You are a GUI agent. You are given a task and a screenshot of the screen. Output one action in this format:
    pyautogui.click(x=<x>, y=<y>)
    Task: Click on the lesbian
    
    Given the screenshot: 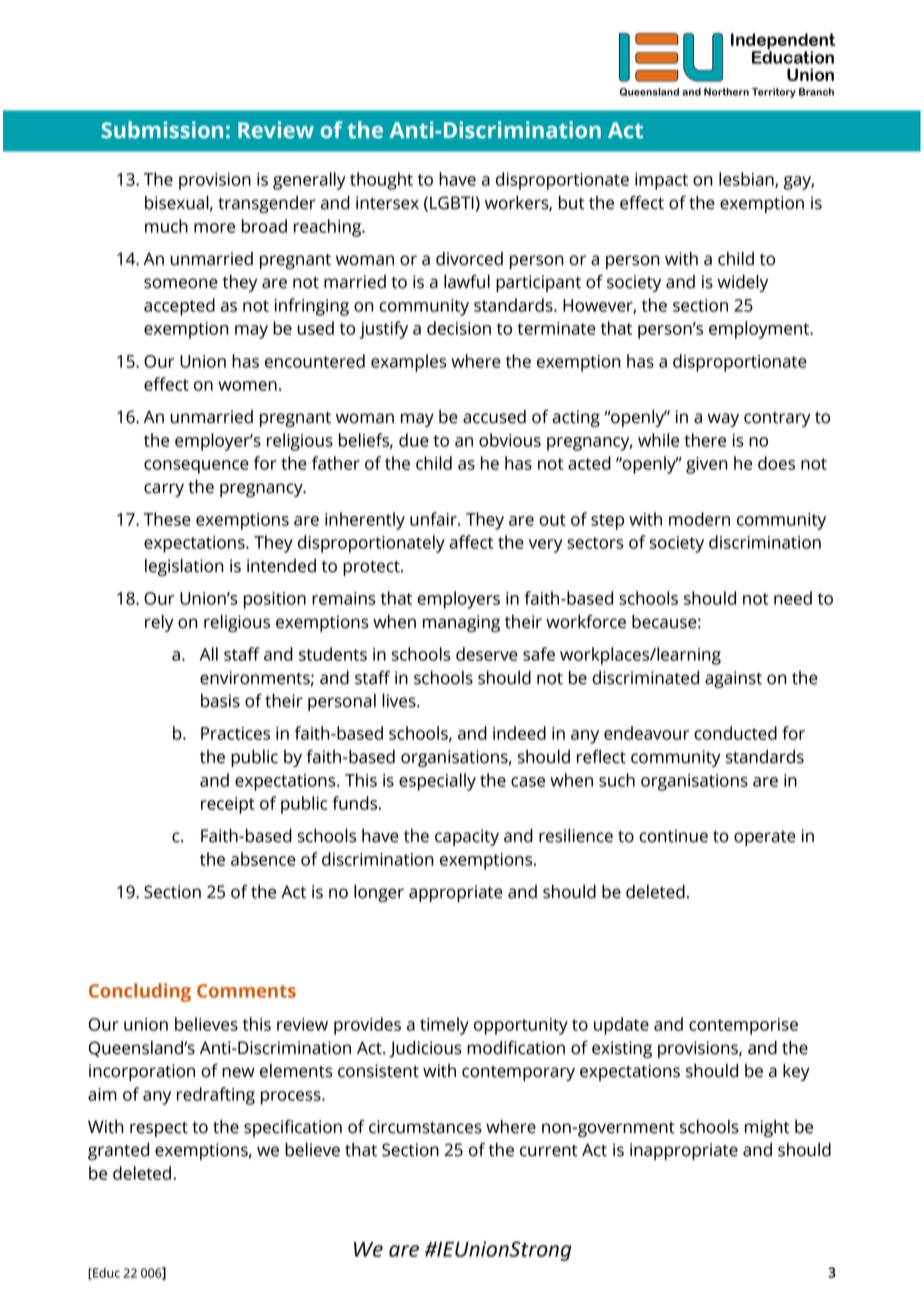 What is the action you would take?
    pyautogui.click(x=747, y=180)
